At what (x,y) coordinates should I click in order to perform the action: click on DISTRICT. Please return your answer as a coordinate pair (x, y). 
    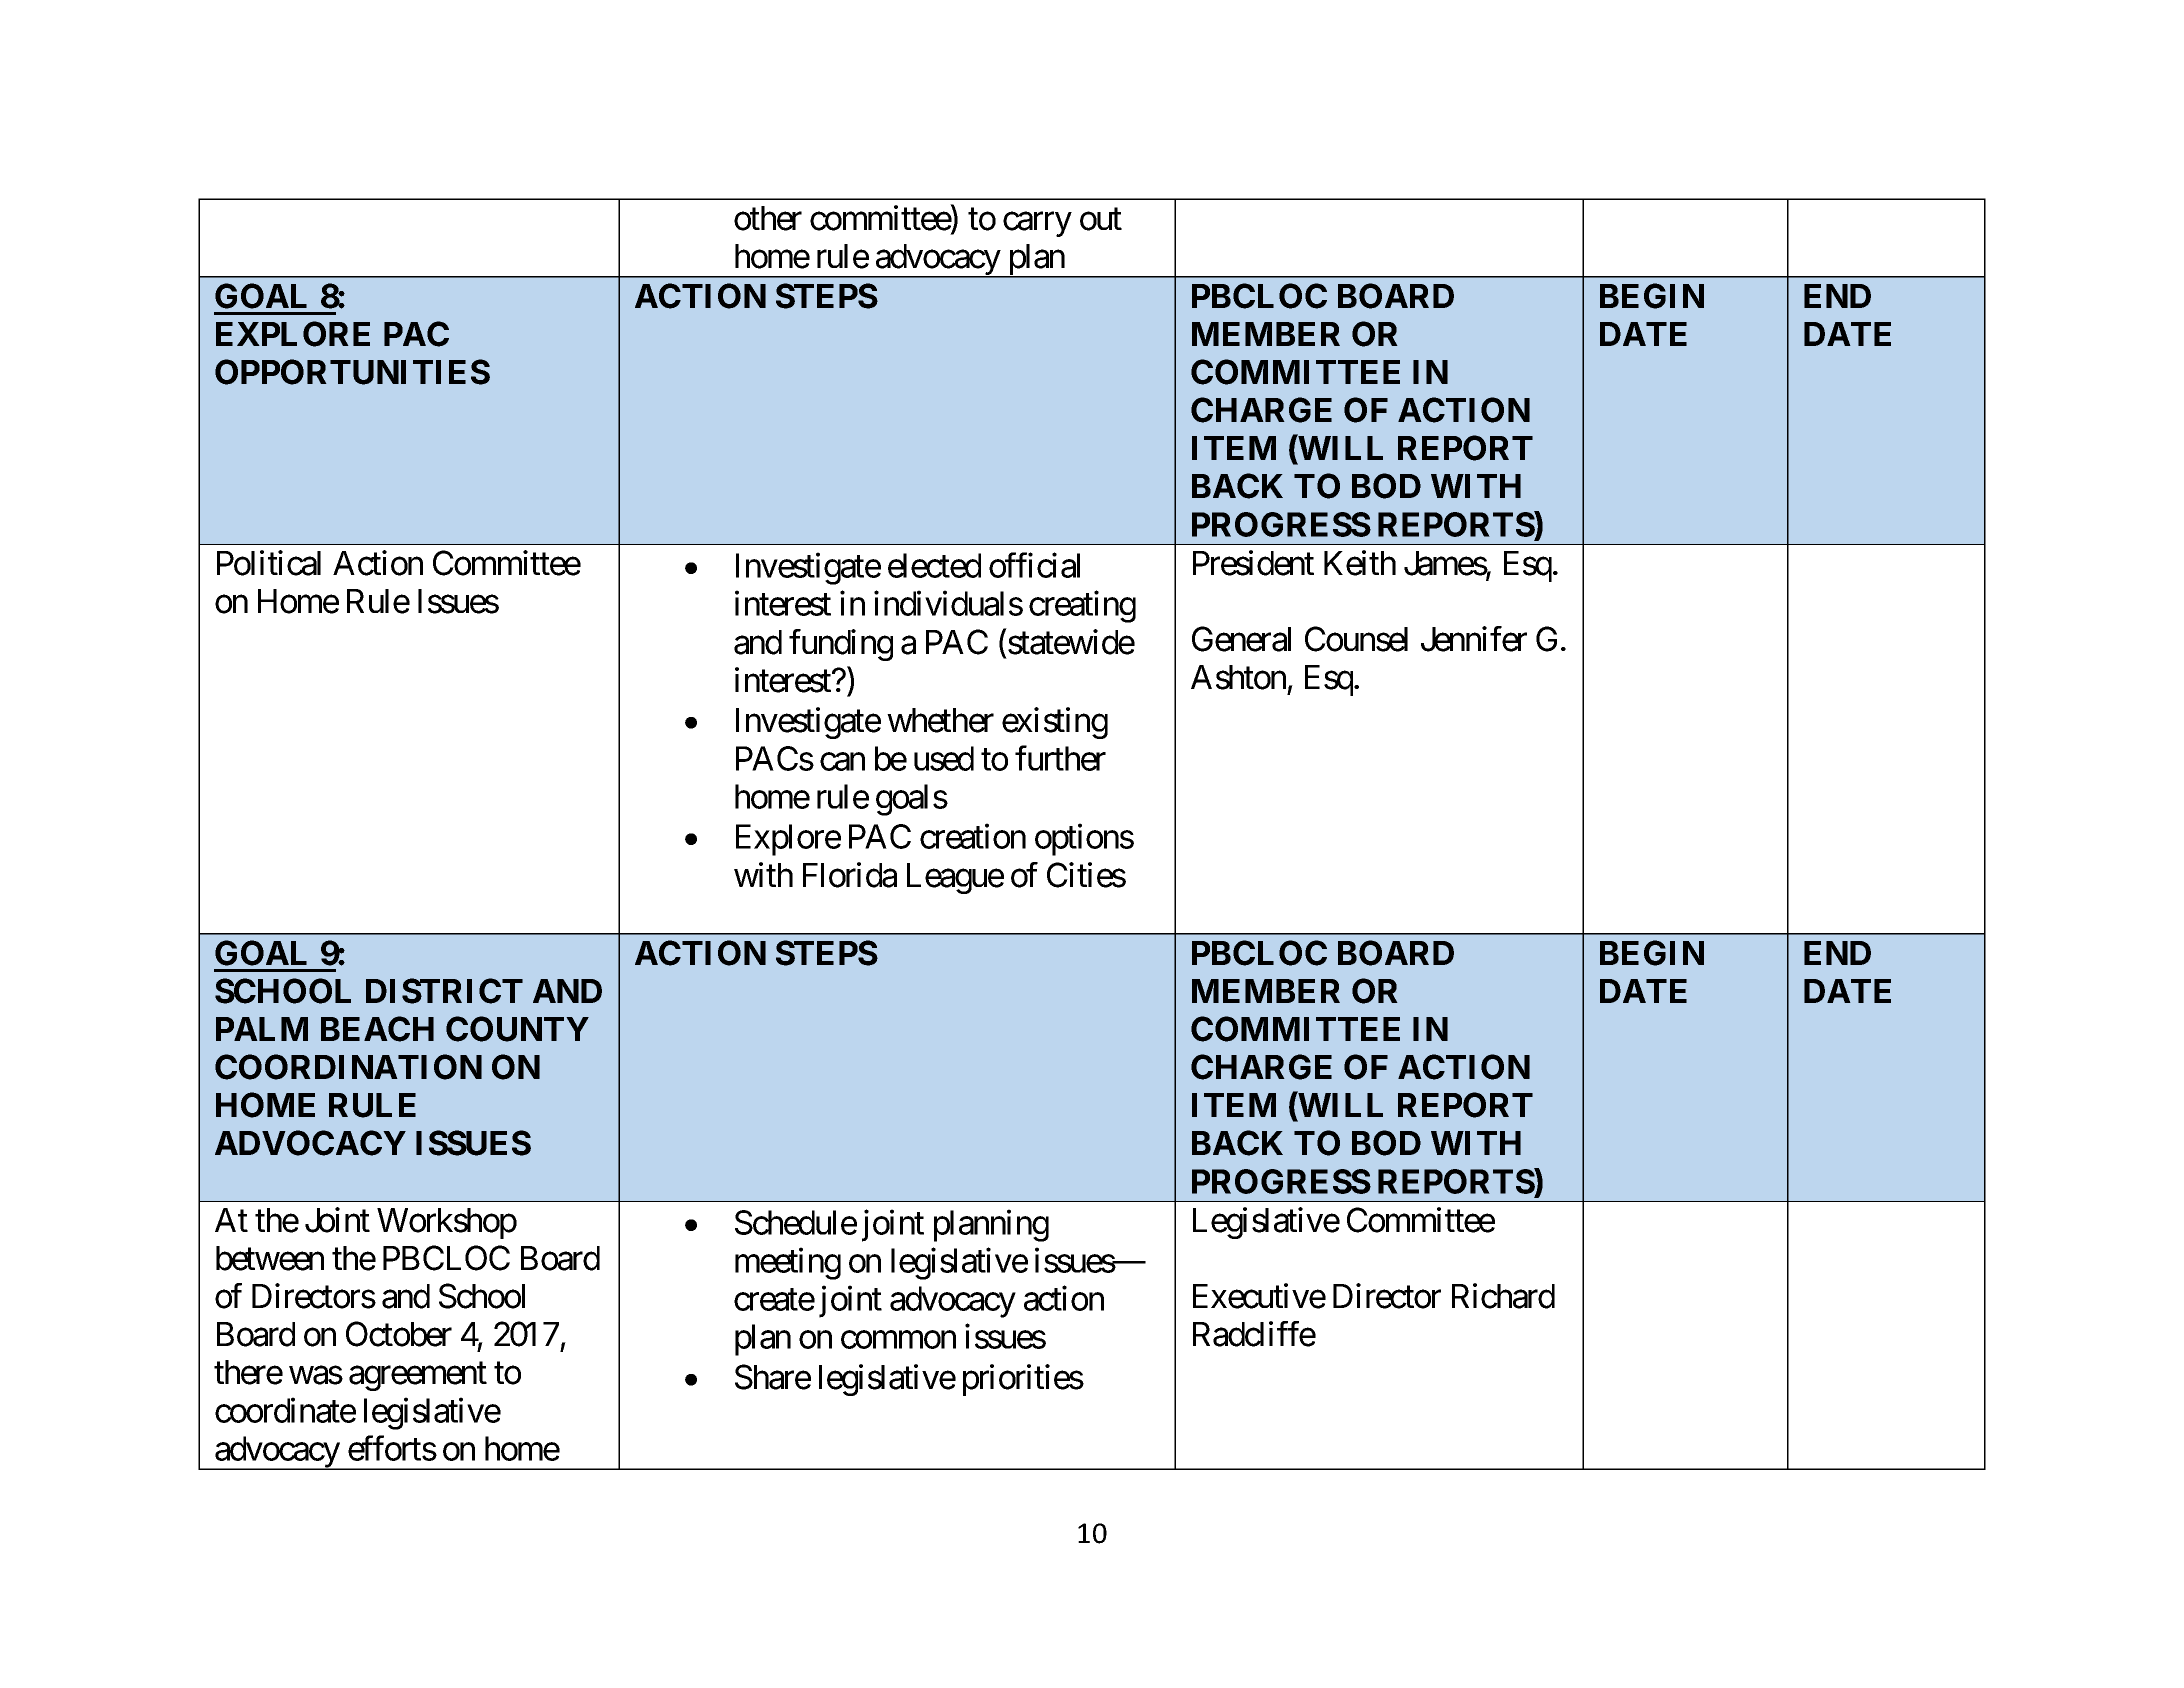
    Looking at the image, I should click on (444, 991).
